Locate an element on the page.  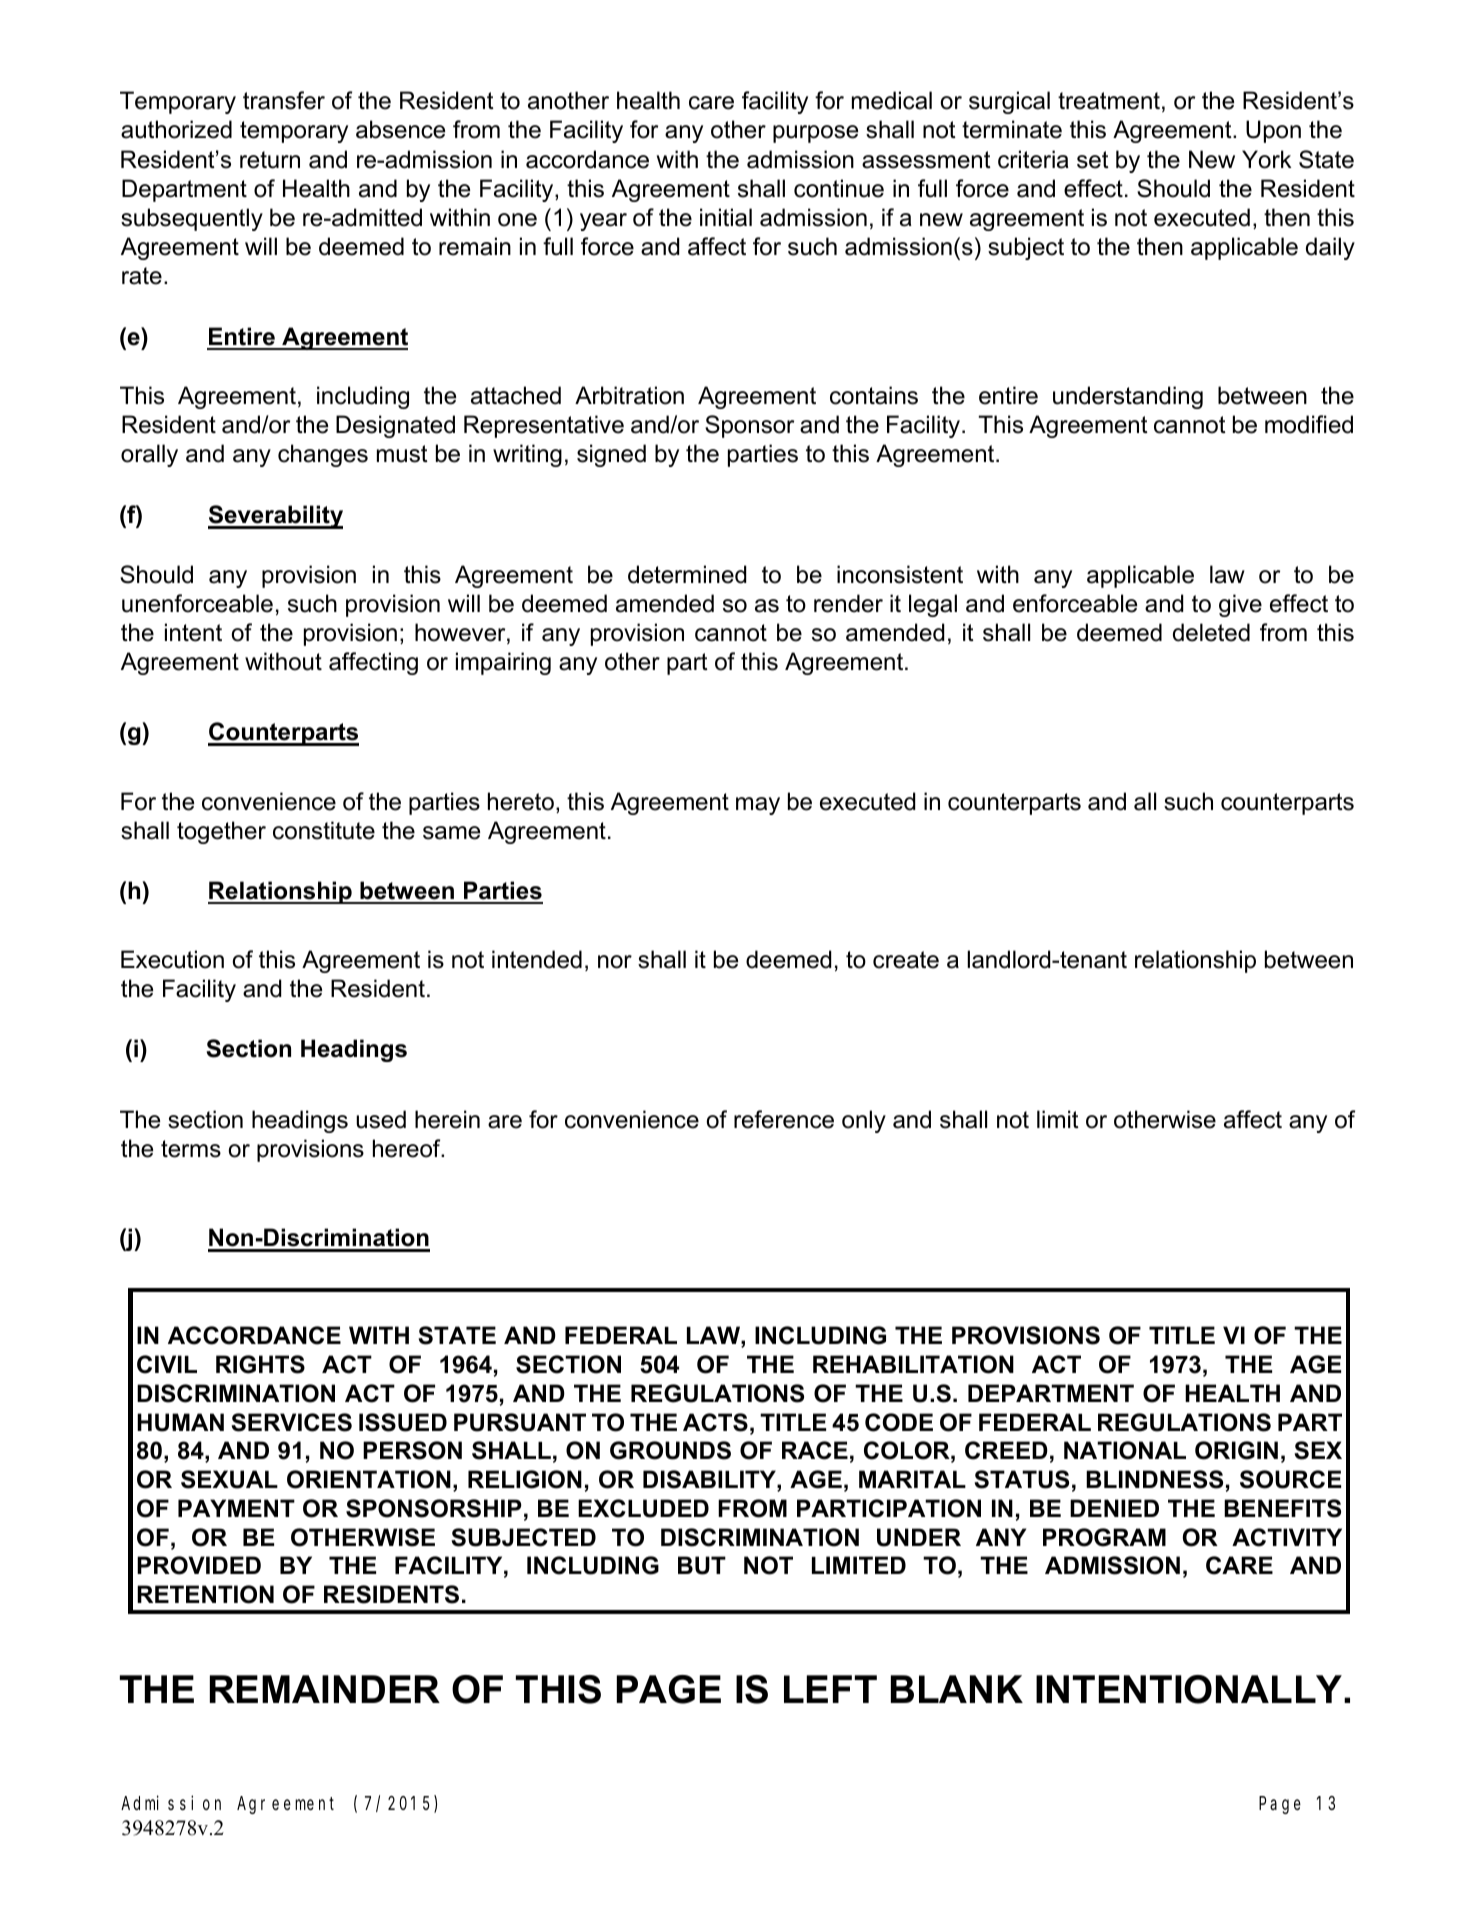
give is located at coordinates (1240, 605).
